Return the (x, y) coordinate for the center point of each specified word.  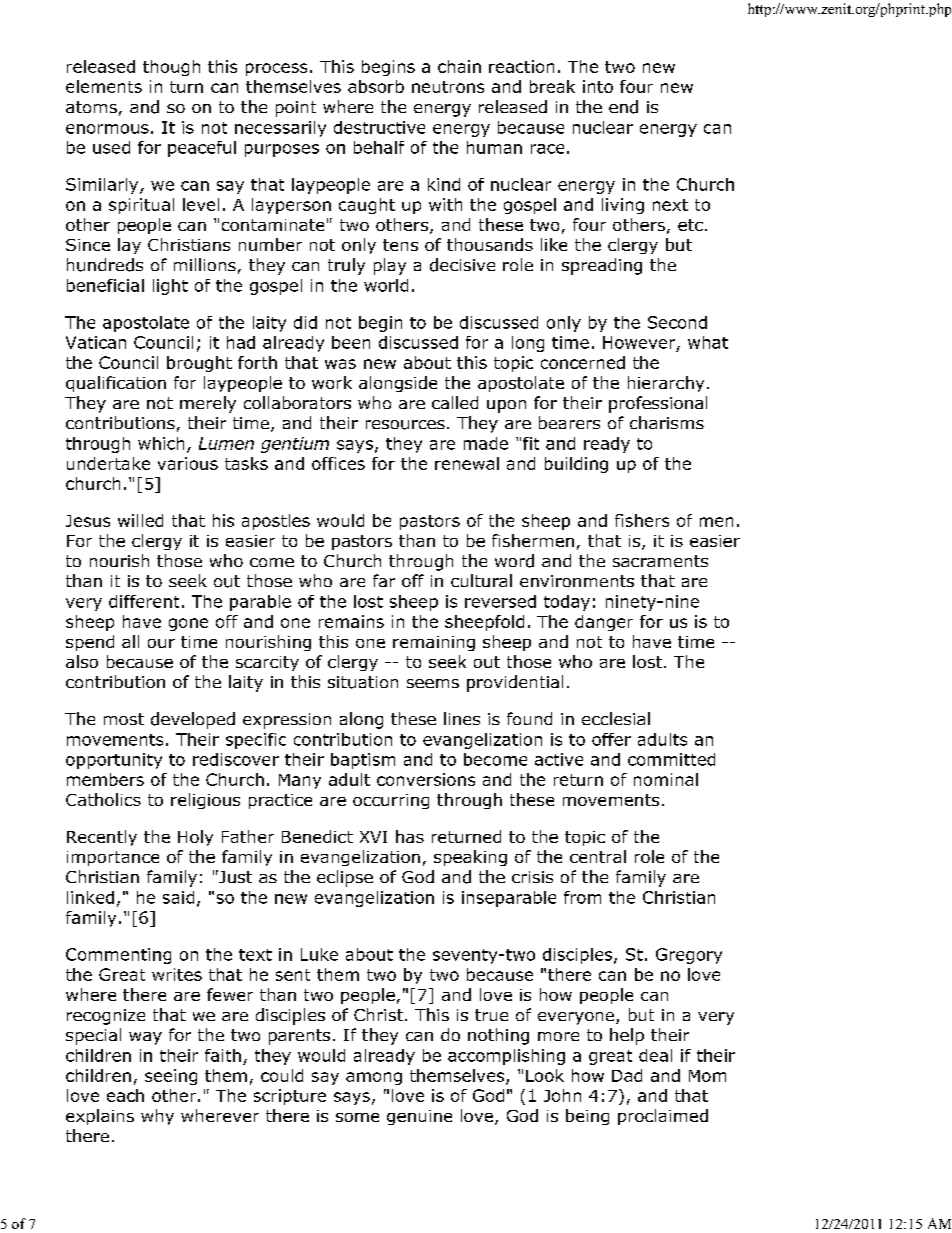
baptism (363, 761)
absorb (376, 86)
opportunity (114, 761)
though (171, 68)
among (374, 1078)
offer (611, 739)
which (161, 443)
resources (405, 425)
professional (658, 404)
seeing (171, 1077)
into (598, 86)
